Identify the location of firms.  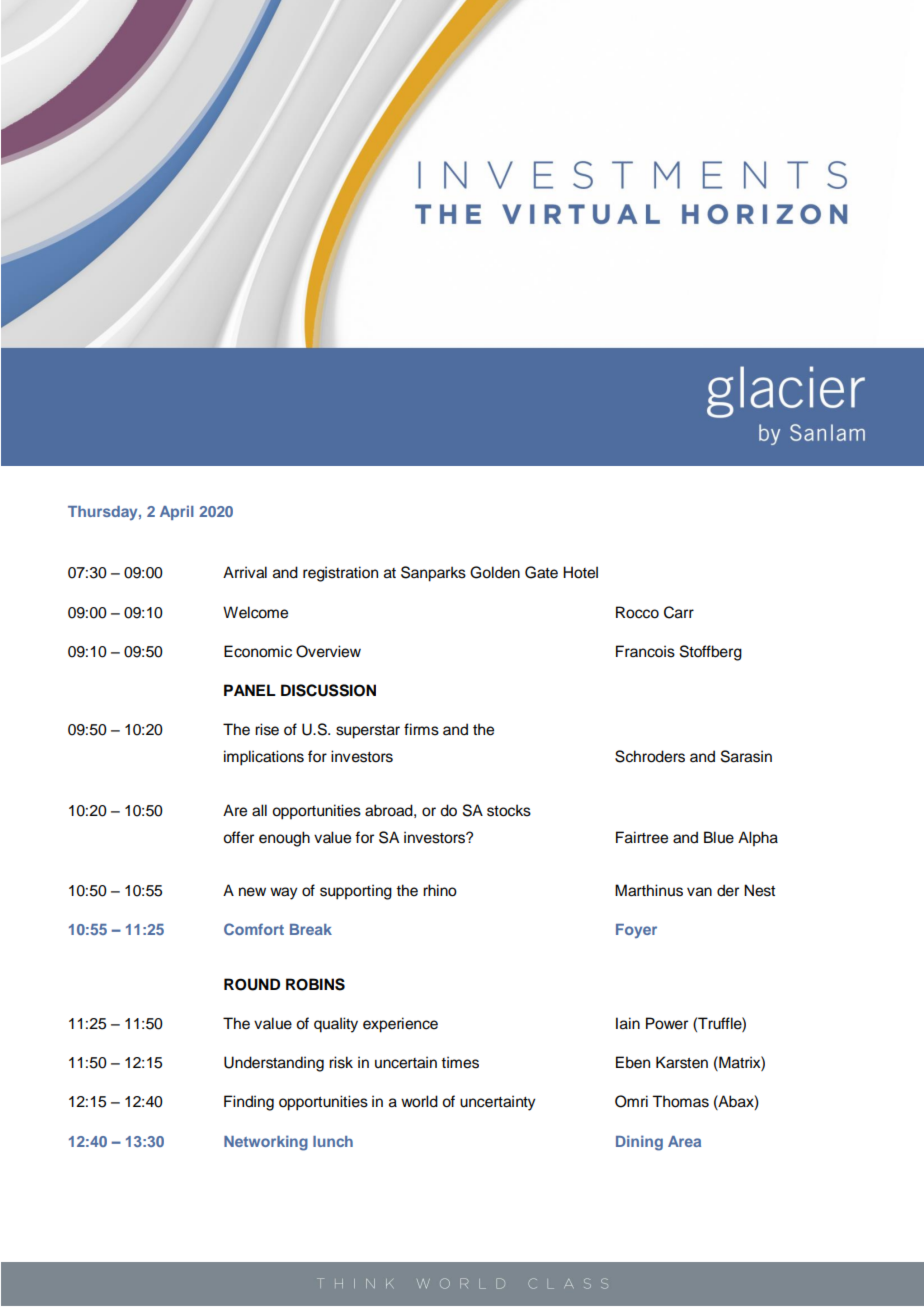
(421, 729).
